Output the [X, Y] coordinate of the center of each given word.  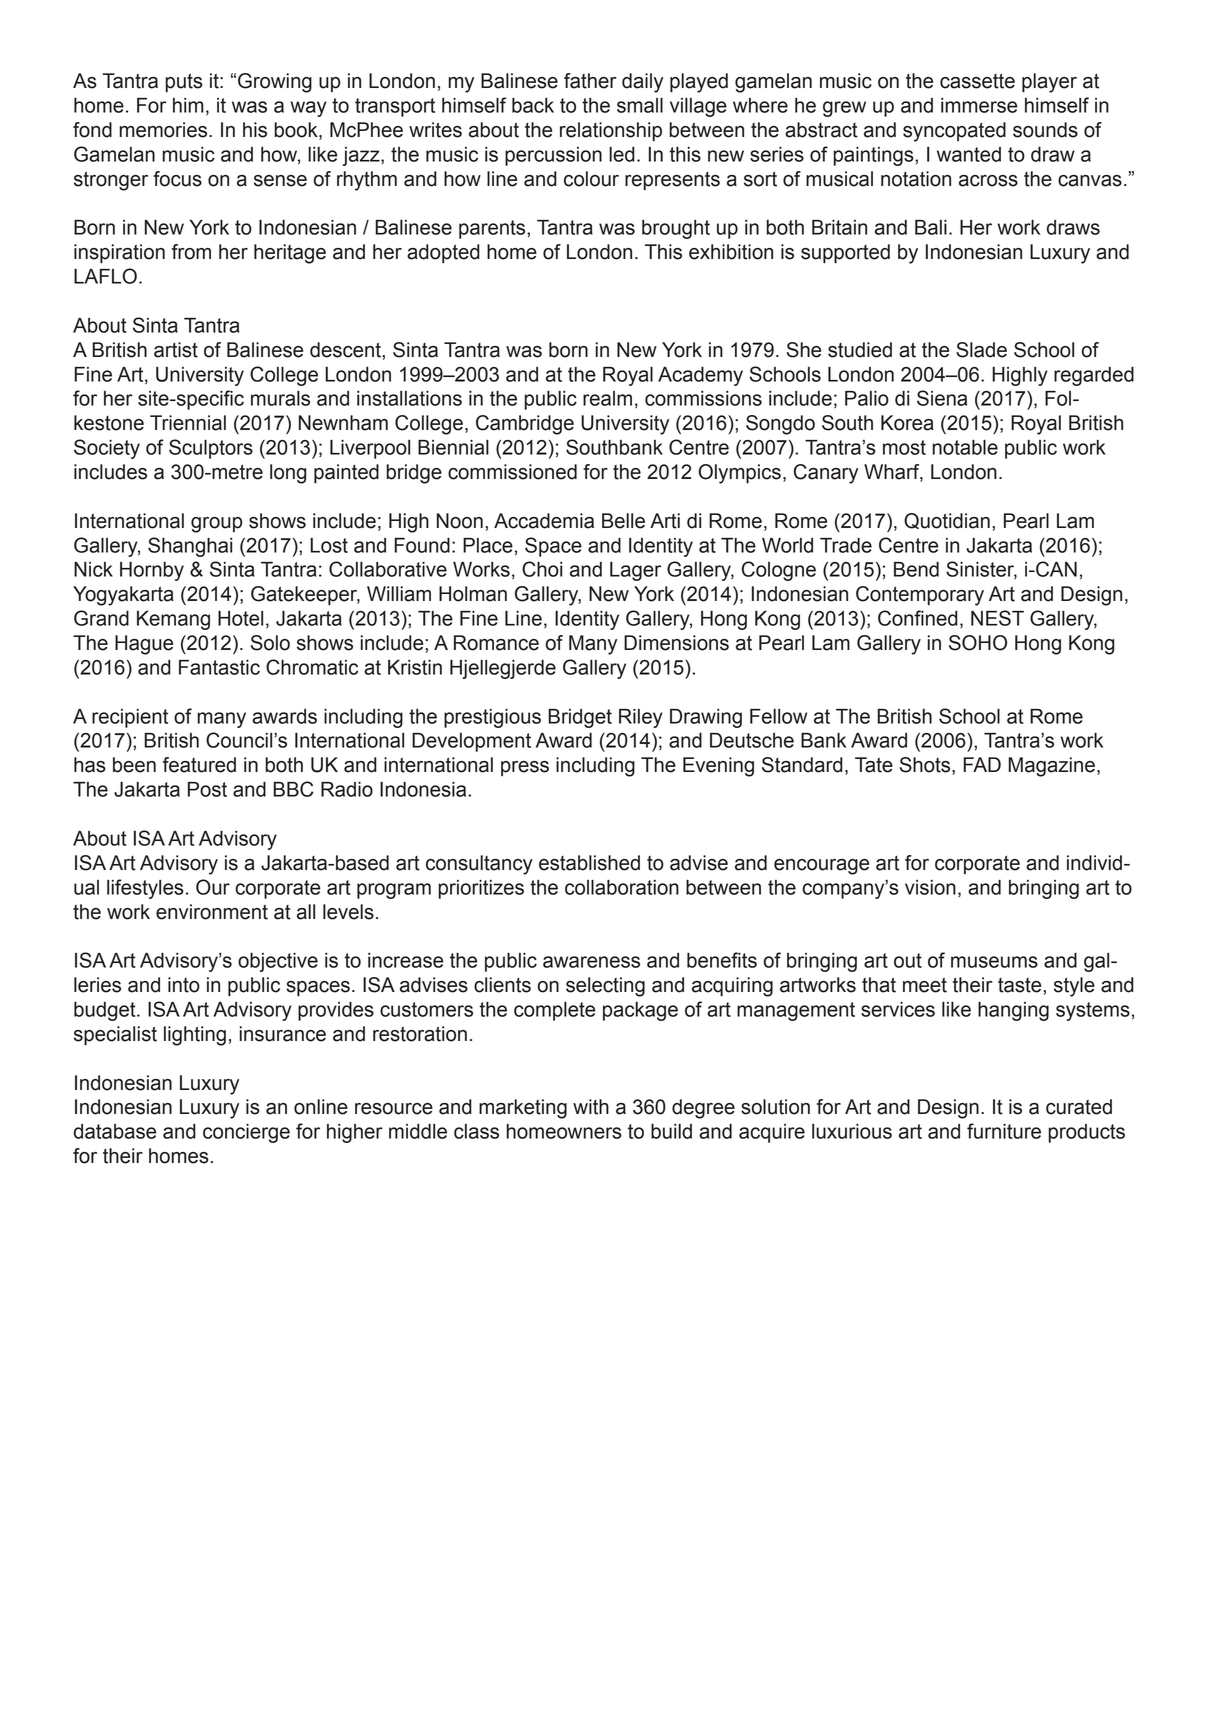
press [525, 768]
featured [199, 765]
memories [164, 130]
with [591, 1107]
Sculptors [211, 449]
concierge [246, 1133]
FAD [982, 764]
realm [607, 398]
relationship [611, 131]
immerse [979, 105]
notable [965, 447]
